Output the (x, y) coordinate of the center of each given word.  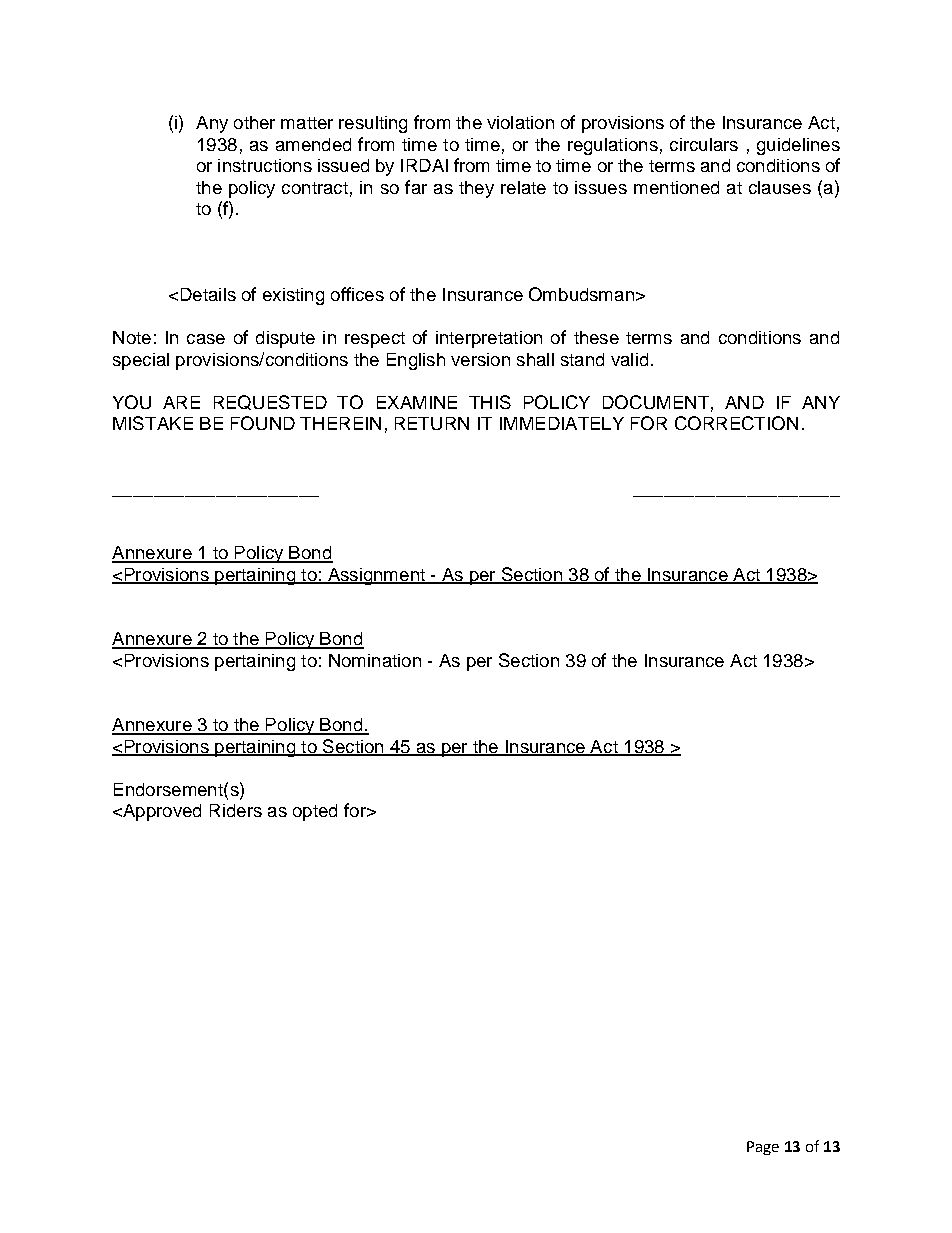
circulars (704, 144)
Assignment (376, 576)
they (476, 189)
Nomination (375, 660)
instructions (265, 165)
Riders (236, 810)
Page (763, 1148)
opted (315, 812)
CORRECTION (736, 423)
